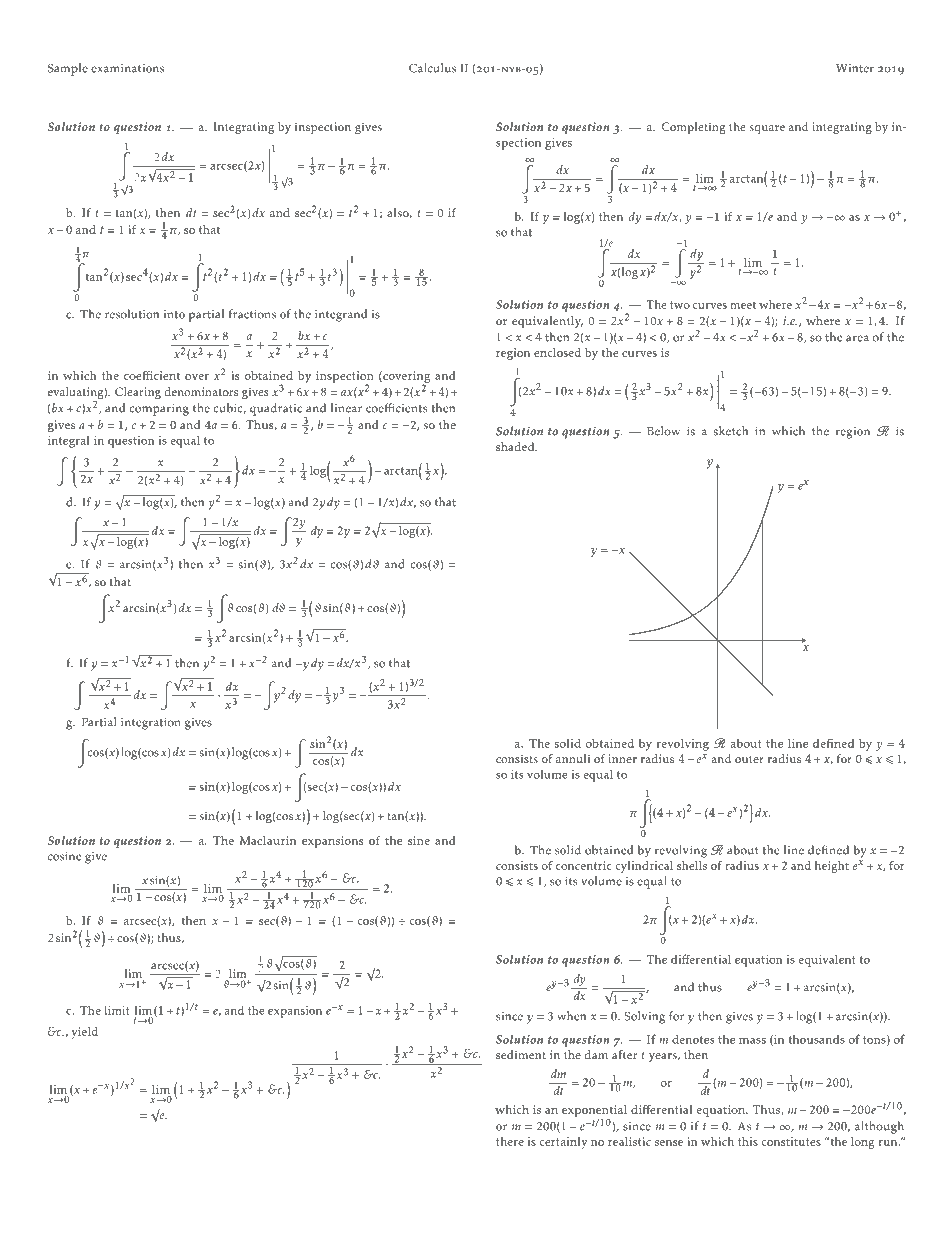  I want to click on outer, so click(749, 759).
